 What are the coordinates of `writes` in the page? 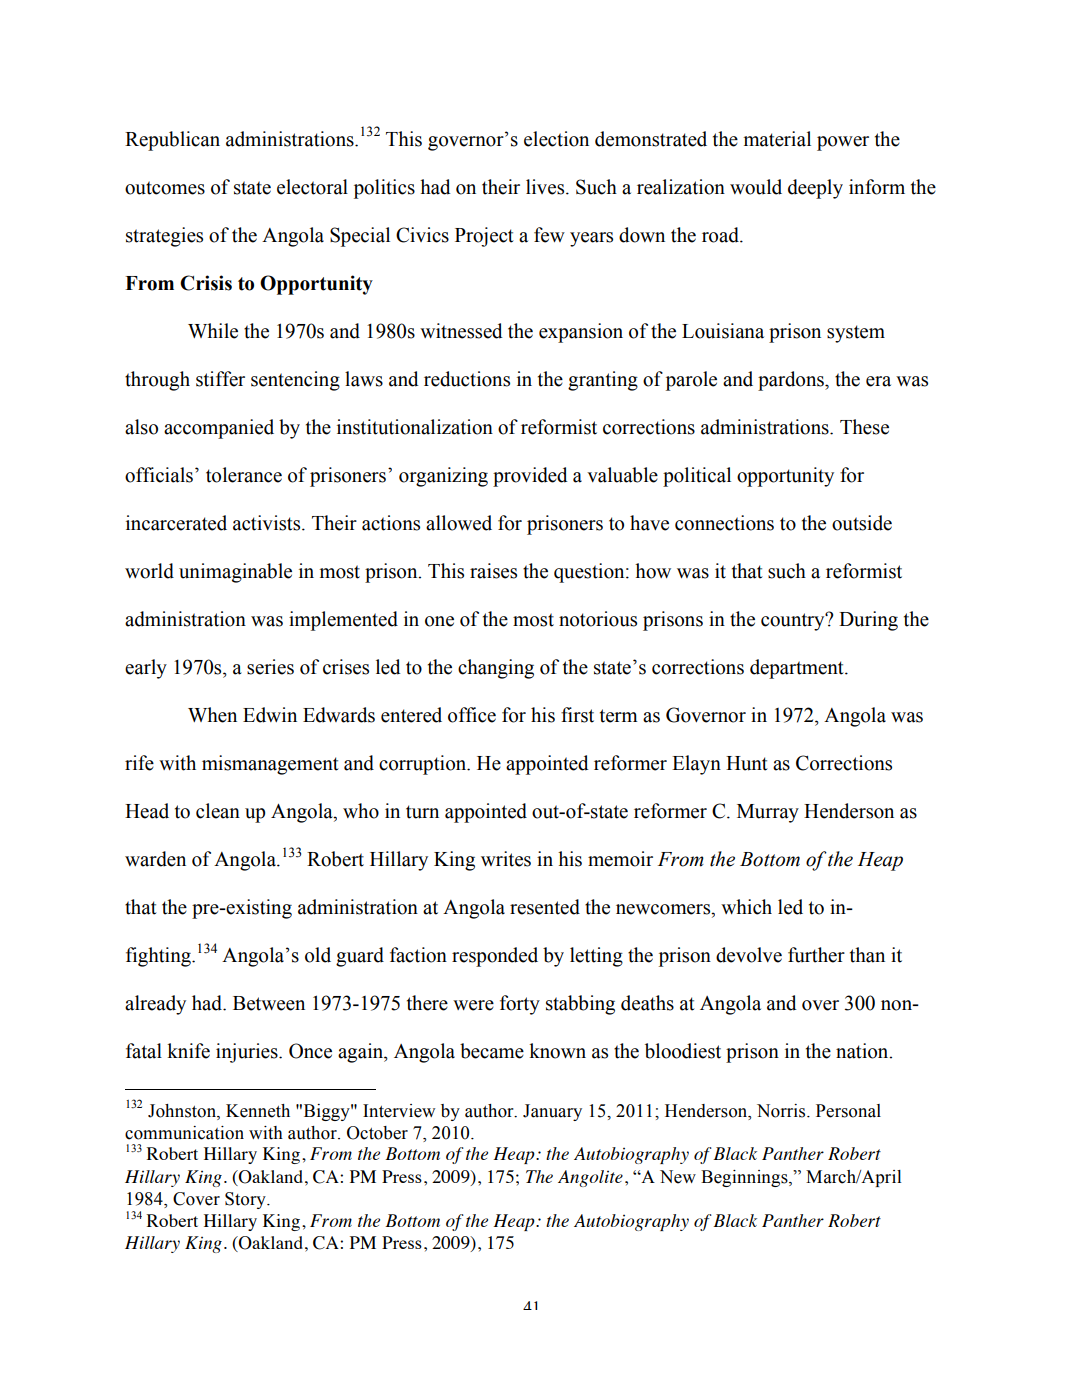 It's located at (506, 859).
